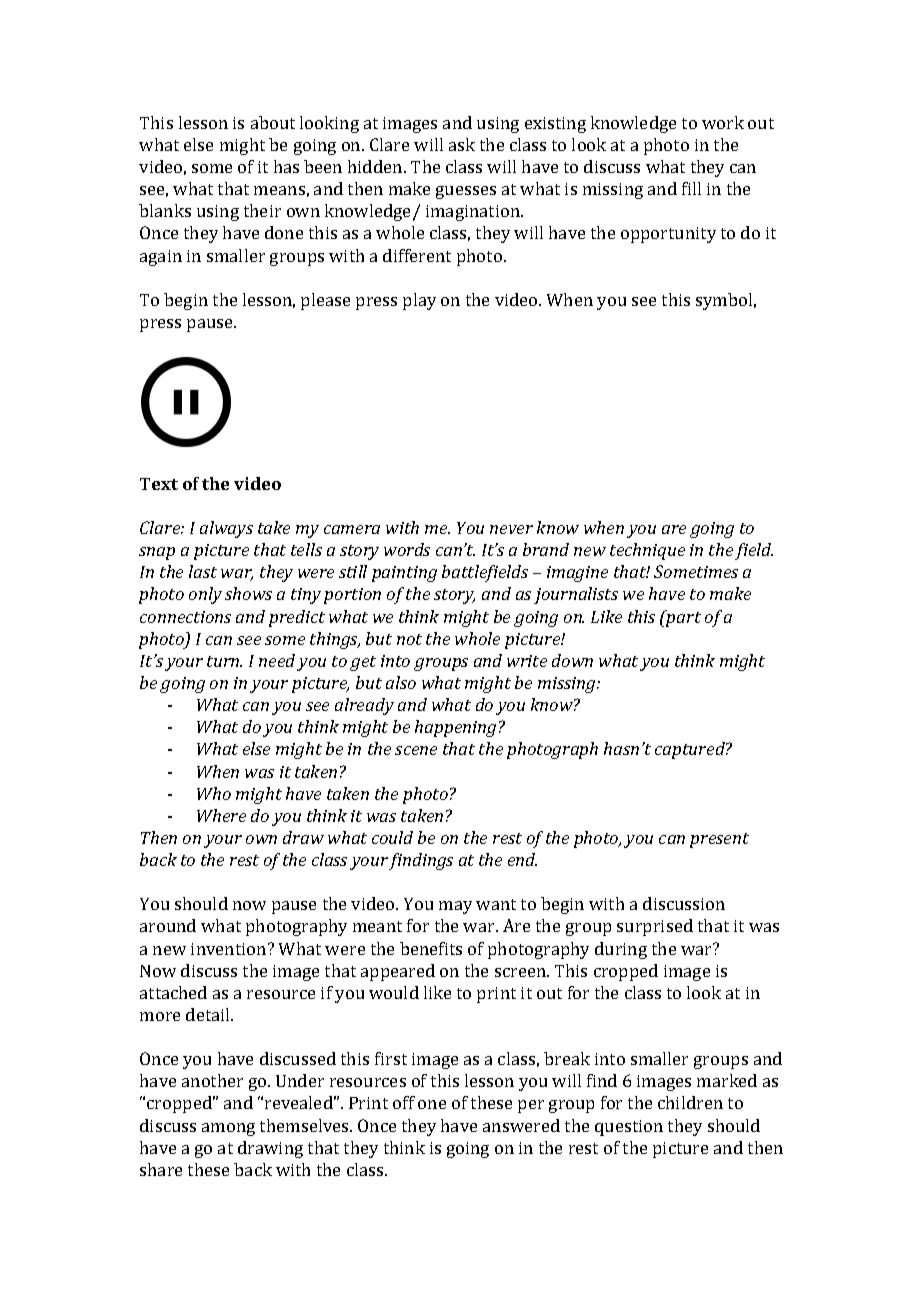 Image resolution: width=924 pixels, height=1308 pixels. Describe the element at coordinates (392, 837) in the image. I see `could` at that location.
